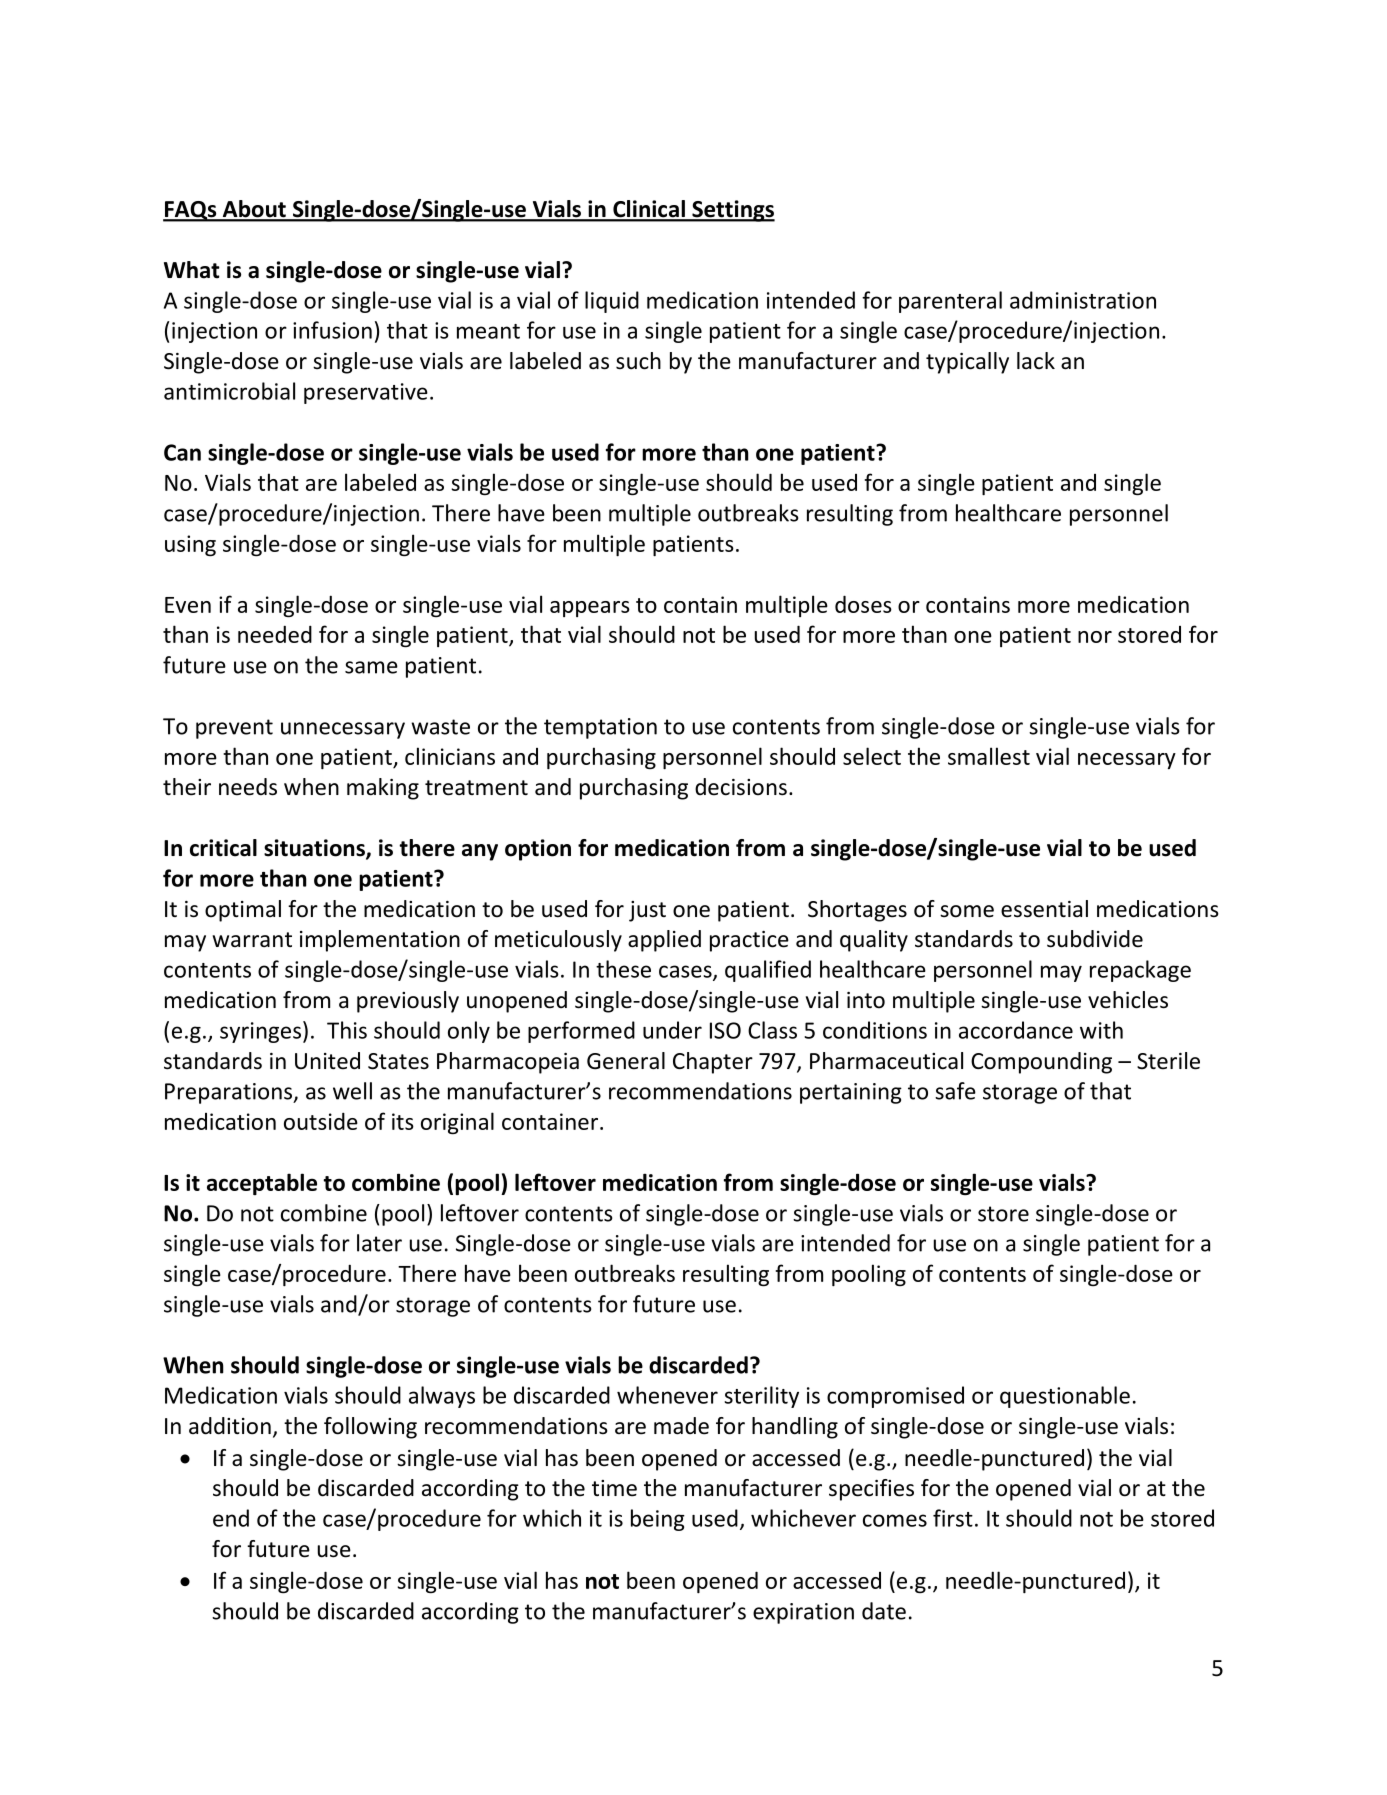 The height and width of the image is (1795, 1387). What do you see at coordinates (658, 1520) in the image?
I see `being` at bounding box center [658, 1520].
